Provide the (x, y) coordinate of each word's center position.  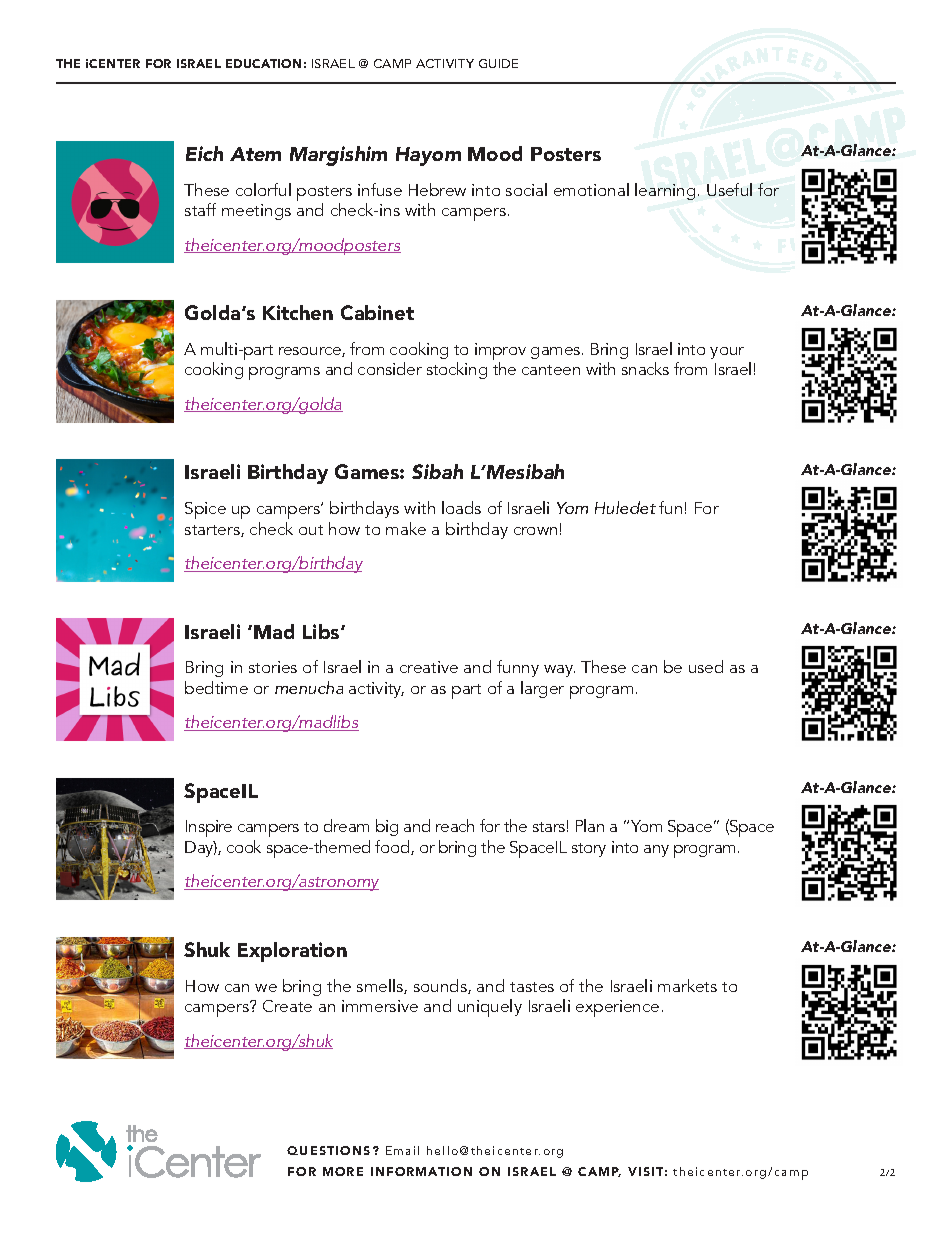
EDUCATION (263, 63)
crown (535, 531)
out (311, 530)
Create (287, 1006)
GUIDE (498, 63)
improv (500, 353)
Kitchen (298, 312)
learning (665, 191)
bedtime (216, 687)
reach (455, 825)
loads (461, 507)
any (656, 851)
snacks (645, 368)
